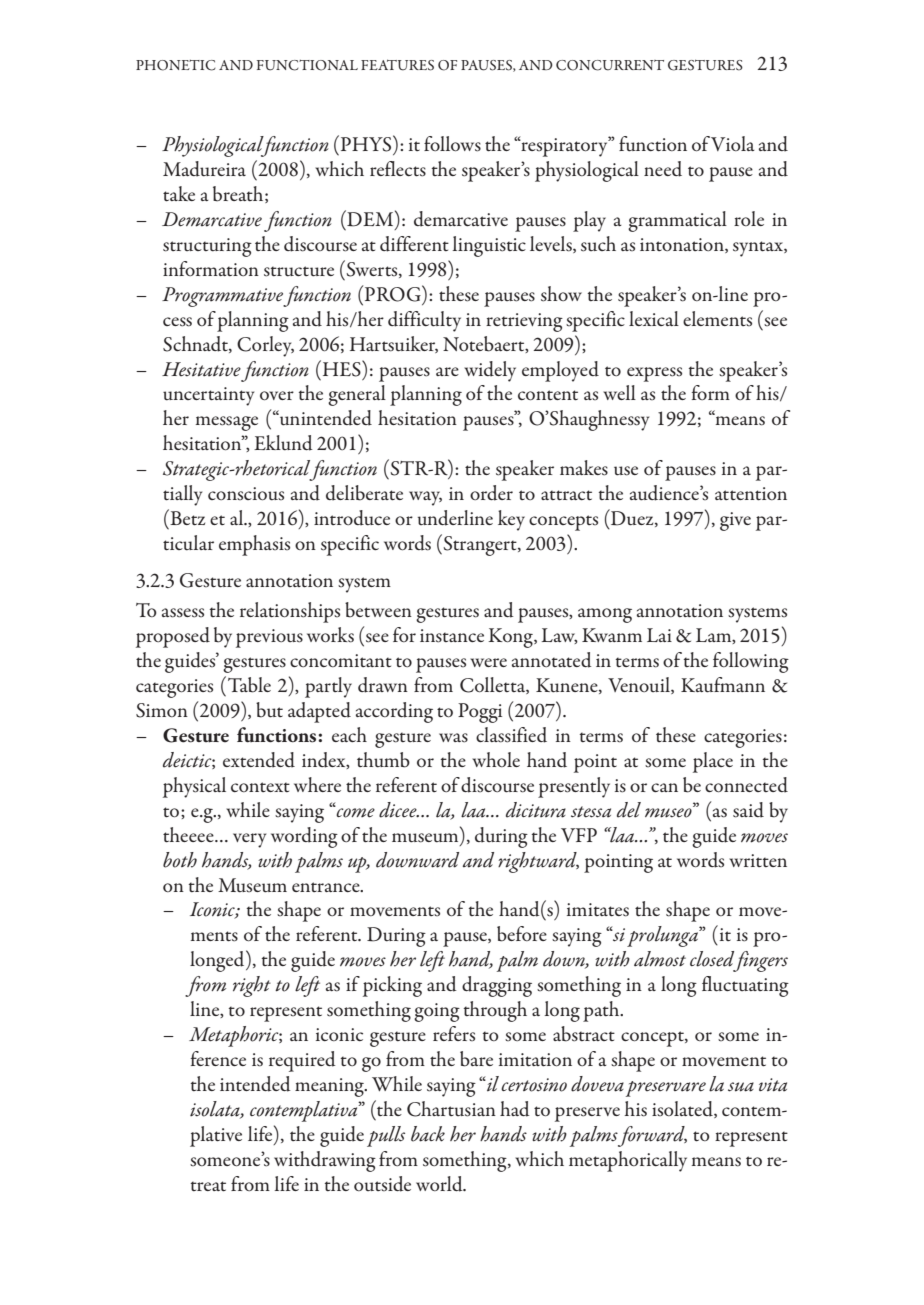 Image resolution: width=924 pixels, height=1305 pixels. I want to click on Lai, so click(659, 635).
